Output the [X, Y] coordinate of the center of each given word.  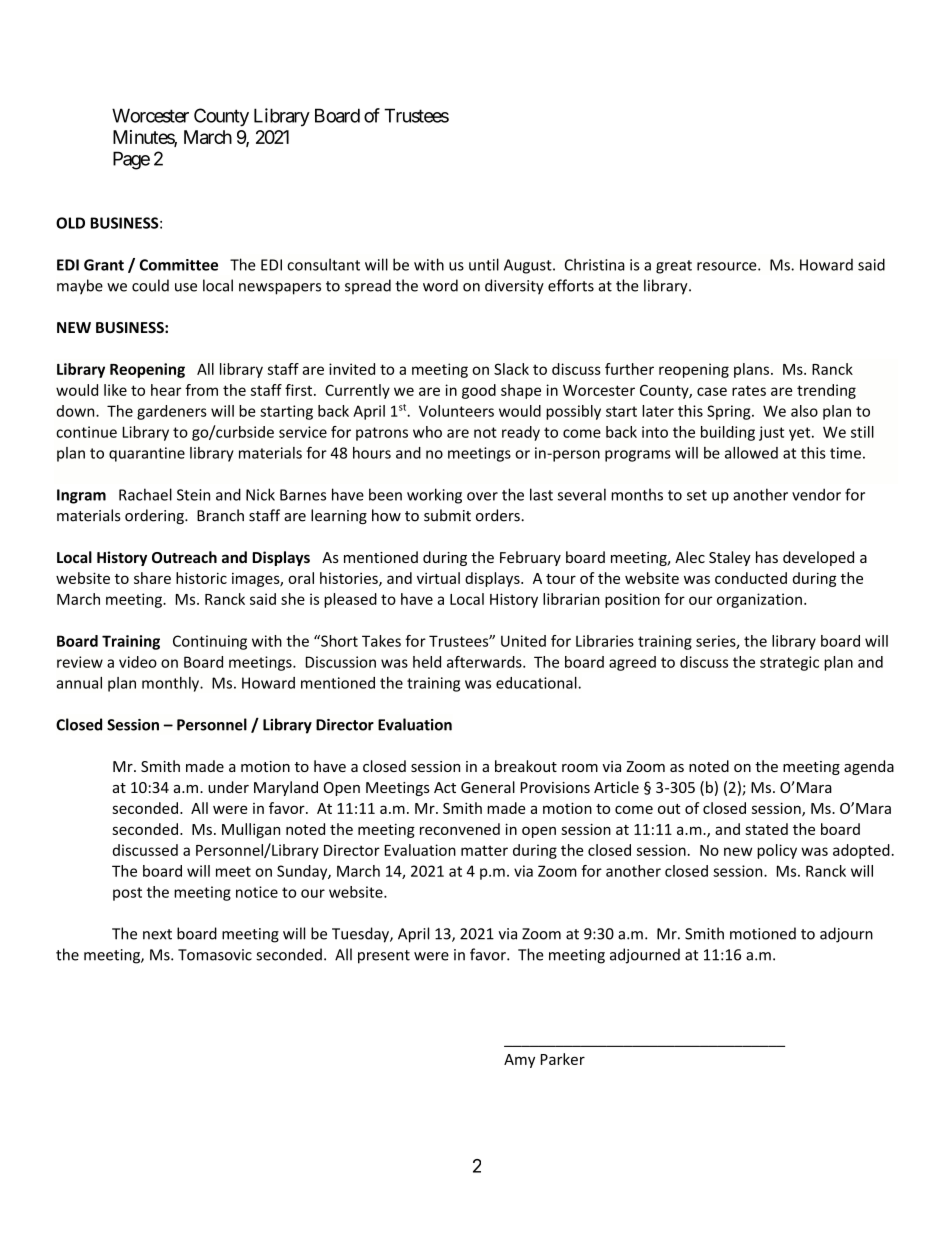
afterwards [485, 662]
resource [728, 266]
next [157, 934]
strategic [789, 663]
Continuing [210, 642]
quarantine [147, 454]
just [771, 433]
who [427, 432]
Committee [179, 265]
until [484, 264]
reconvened [460, 829]
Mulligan [251, 830]
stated [766, 829]
